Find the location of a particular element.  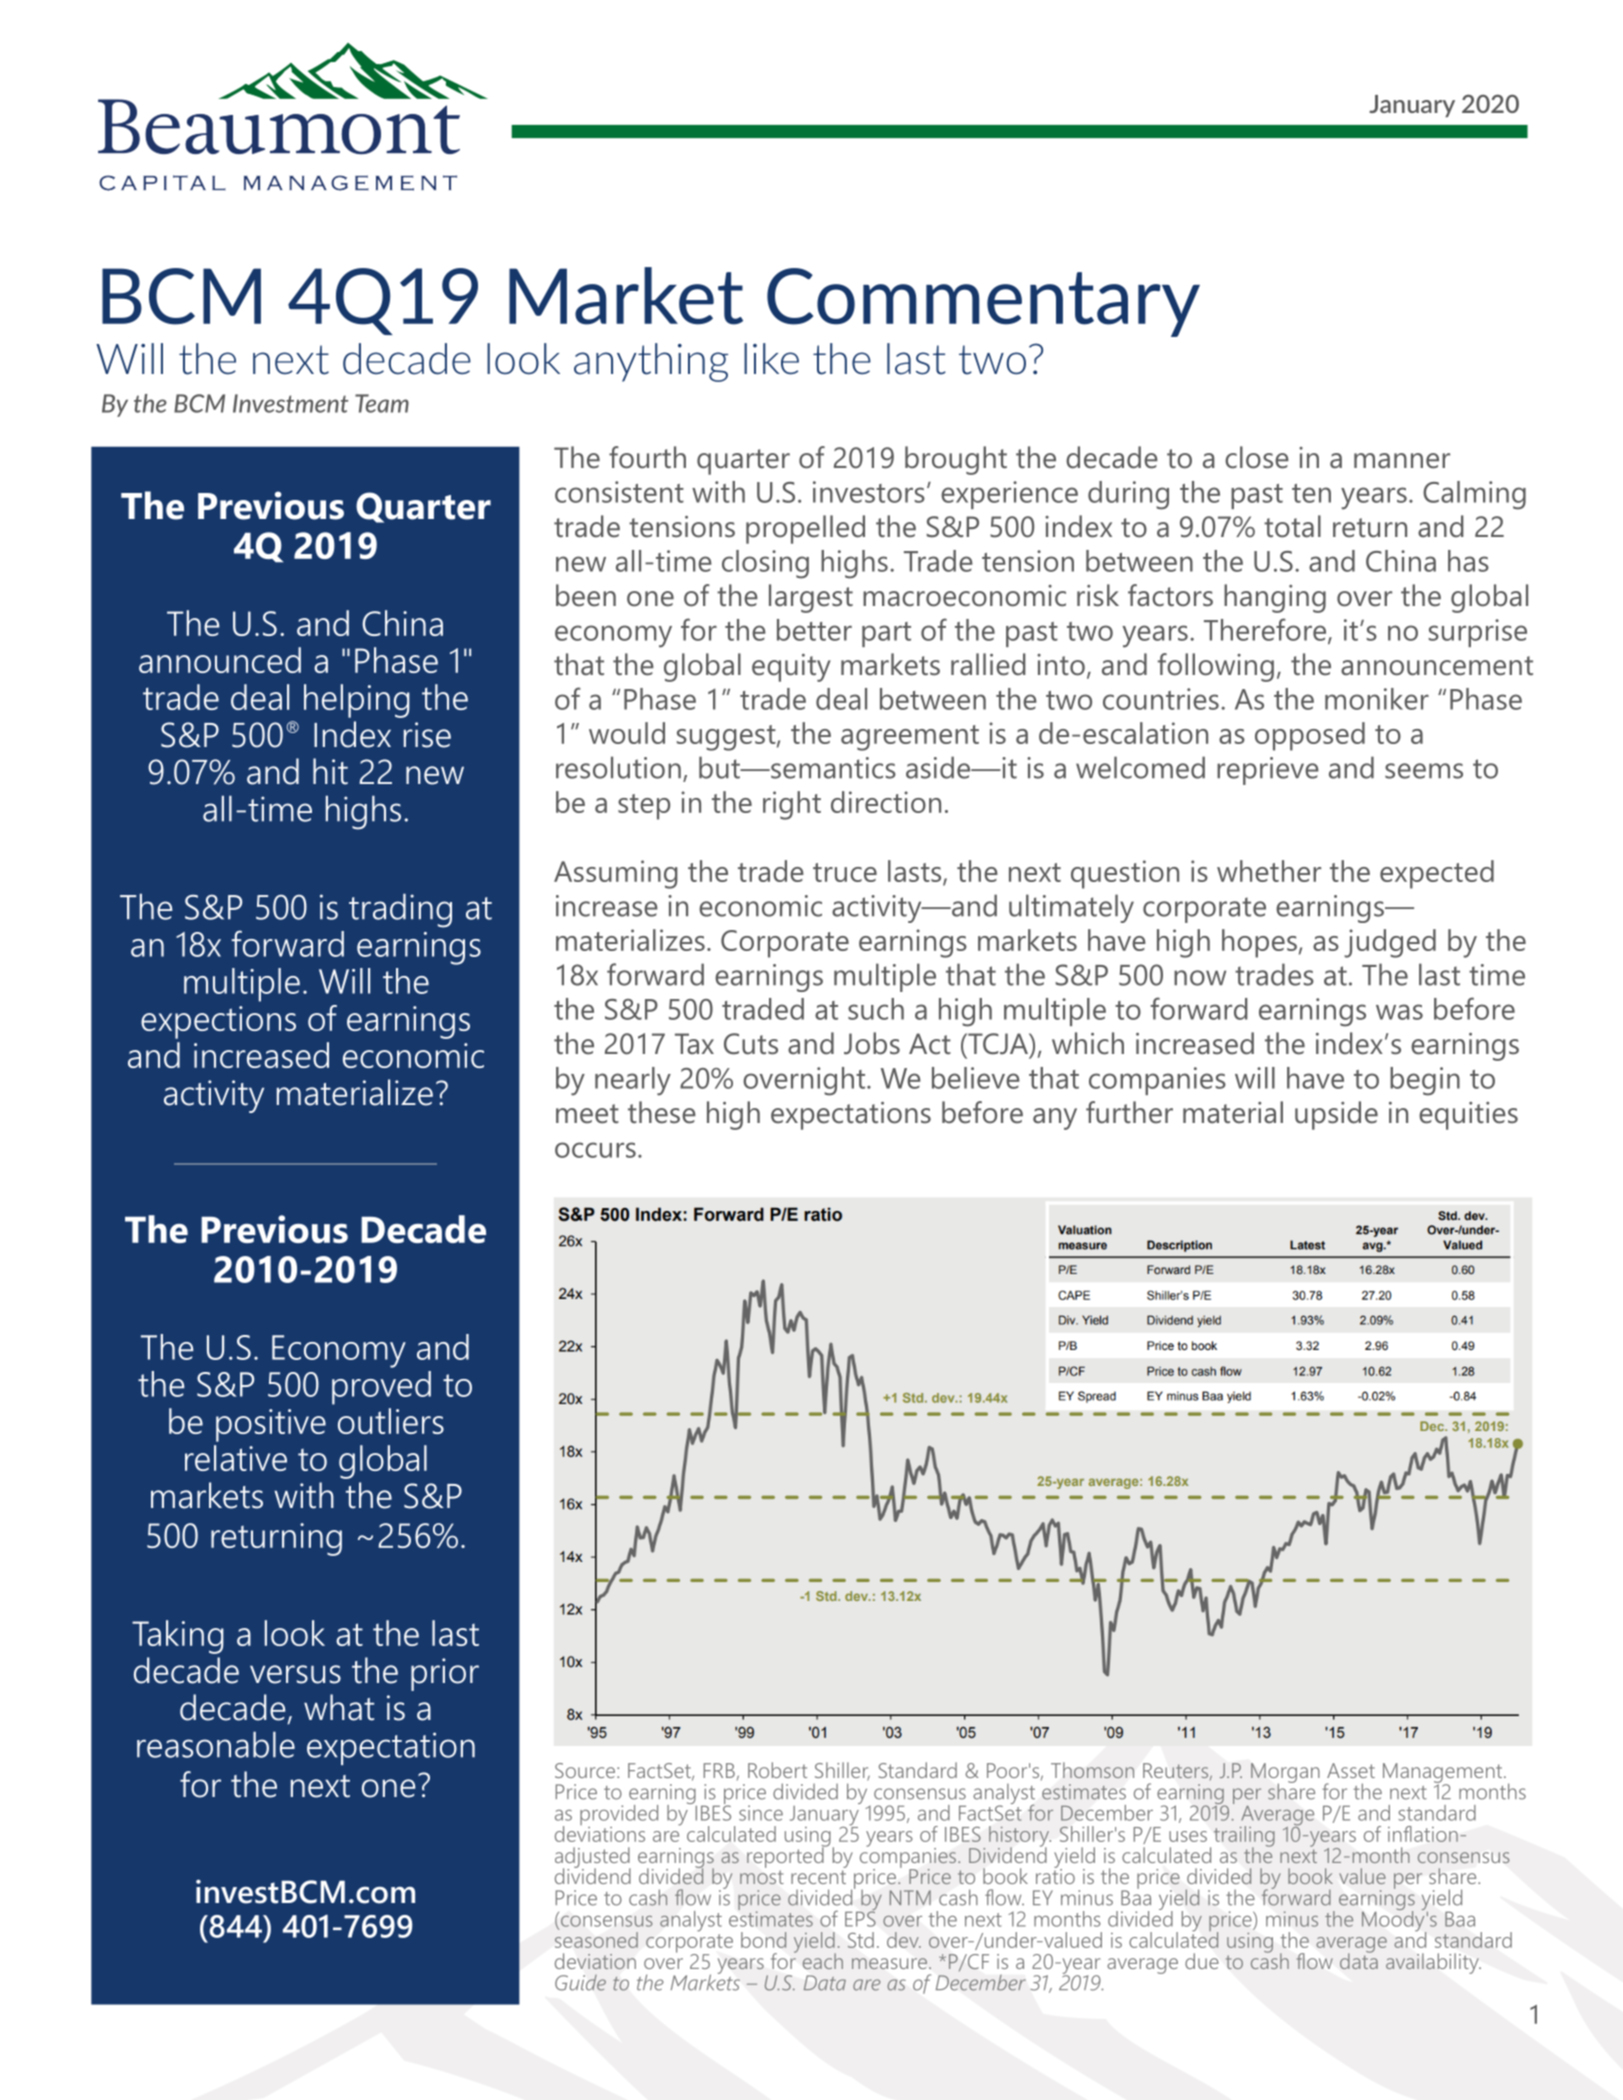

close is located at coordinates (1257, 457).
